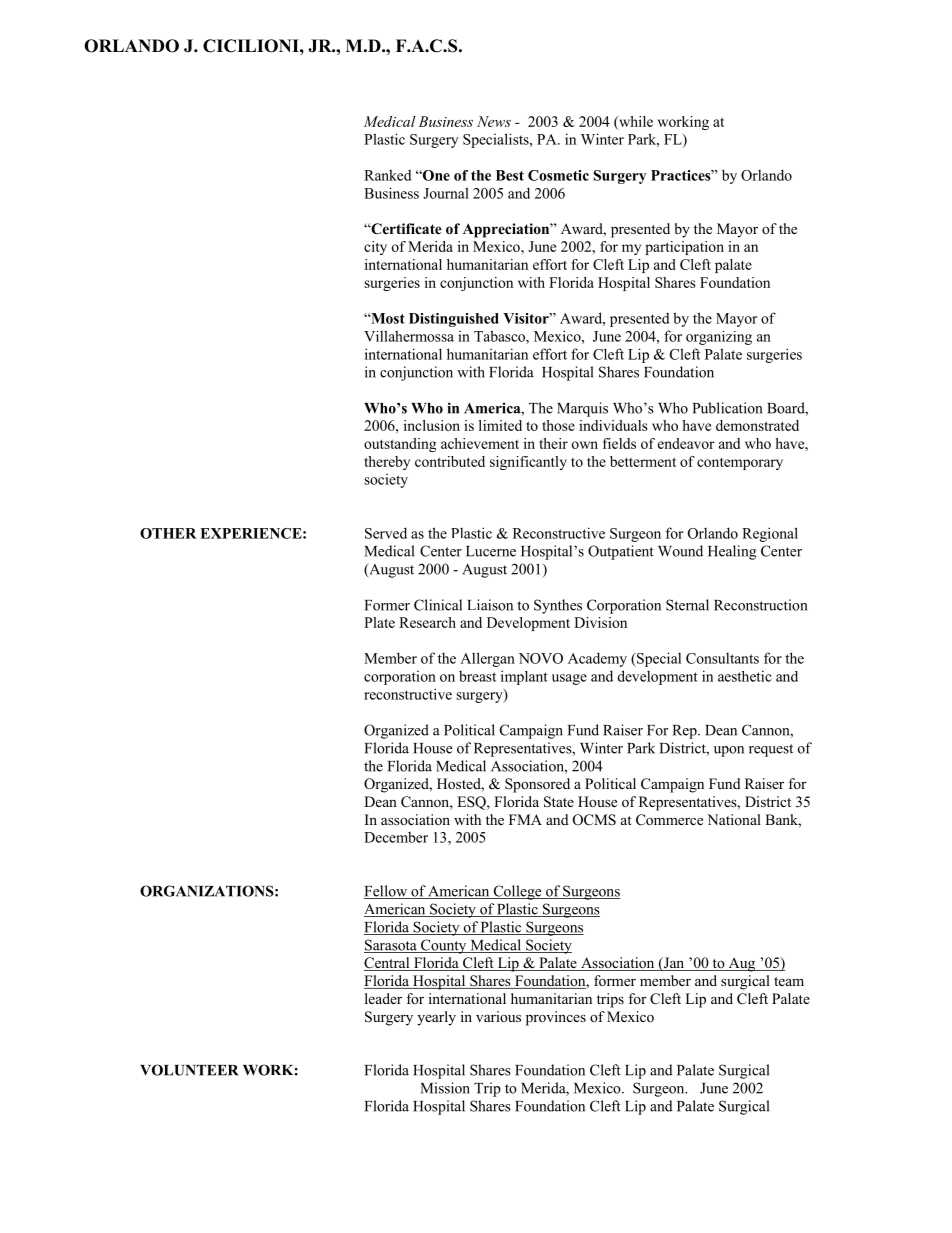 The width and height of the screenshot is (952, 1233). What do you see at coordinates (684, 248) in the screenshot?
I see `participation` at bounding box center [684, 248].
